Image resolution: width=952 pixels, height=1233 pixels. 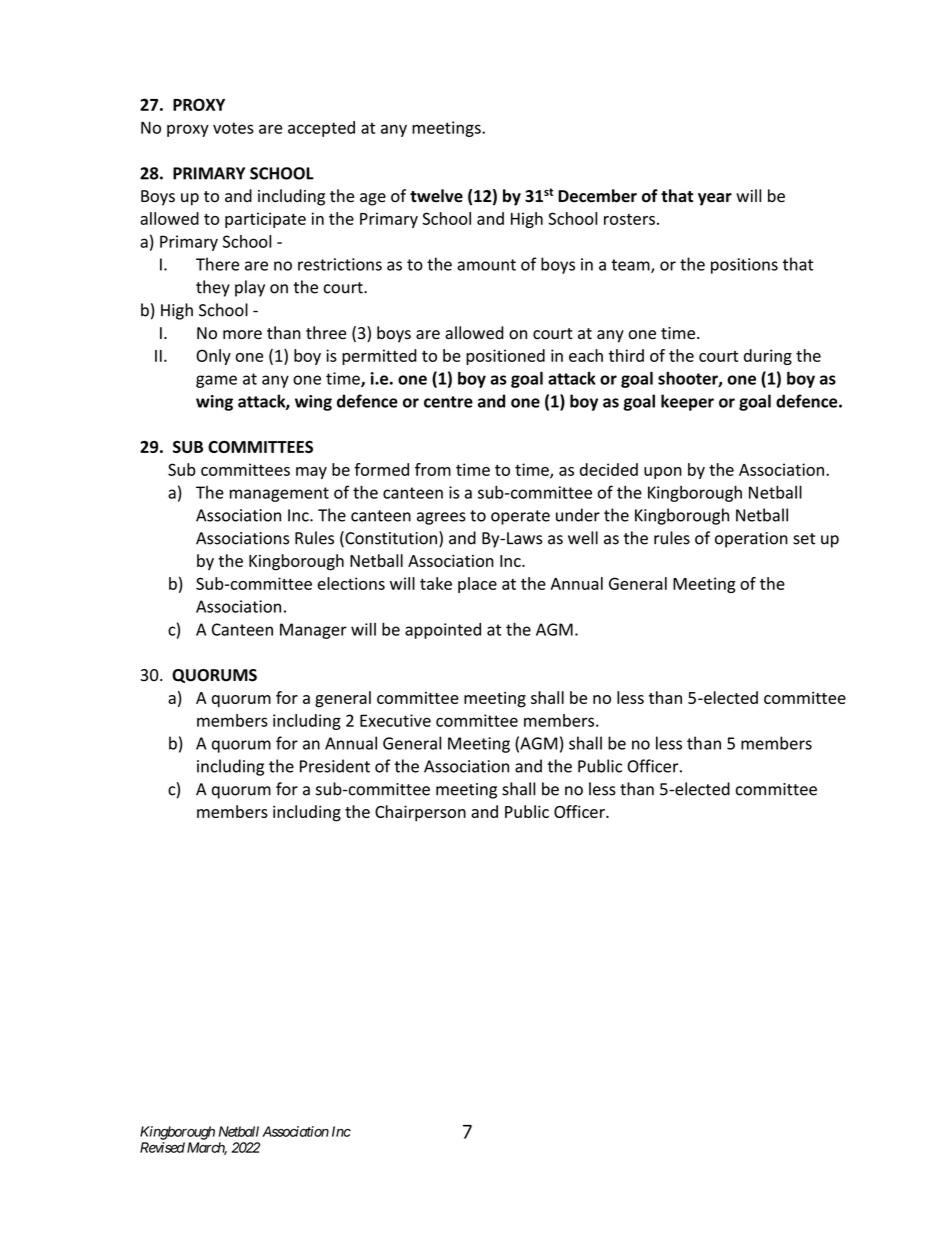 What do you see at coordinates (420, 813) in the screenshot?
I see `Chairperson` at bounding box center [420, 813].
